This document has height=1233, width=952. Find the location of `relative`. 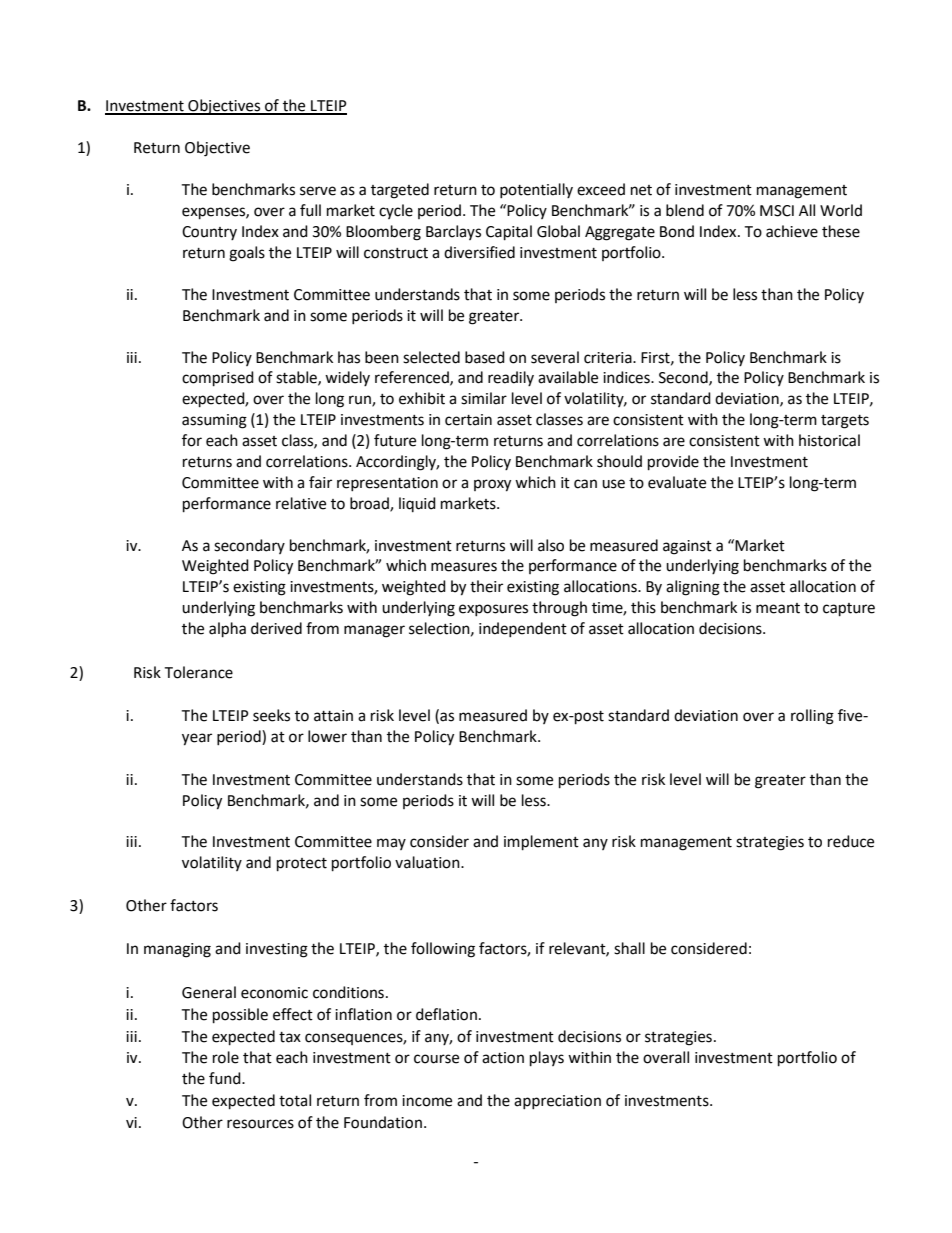

relative is located at coordinates (301, 503).
